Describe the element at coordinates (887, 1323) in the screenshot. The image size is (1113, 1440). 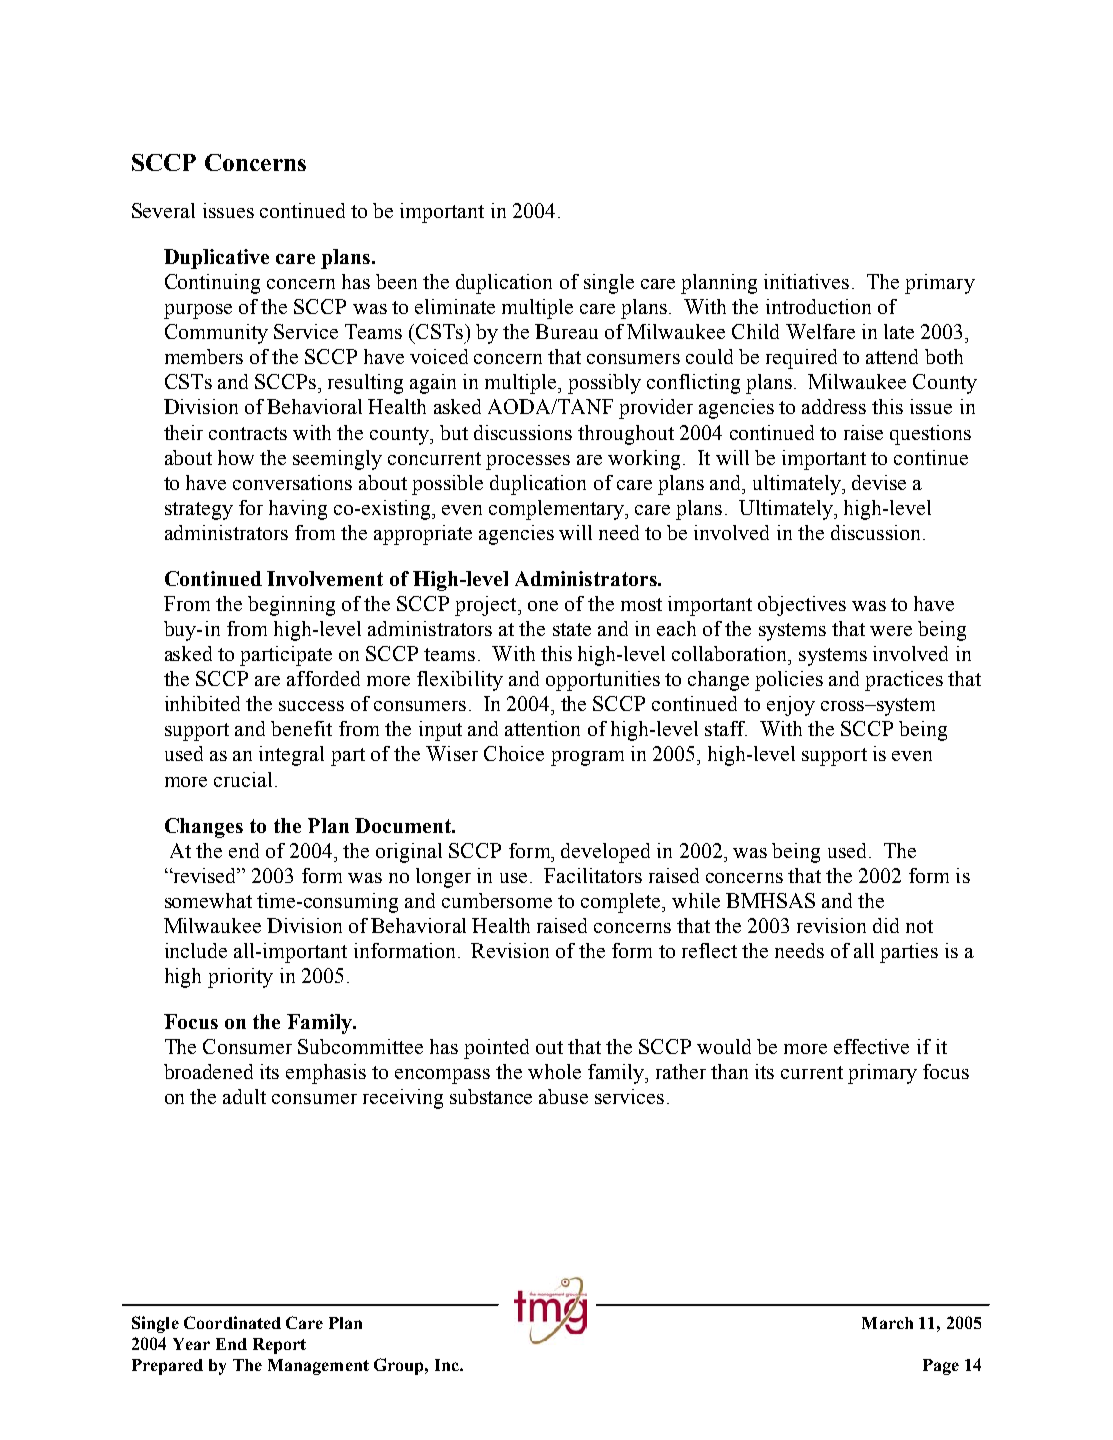
I see `March` at that location.
